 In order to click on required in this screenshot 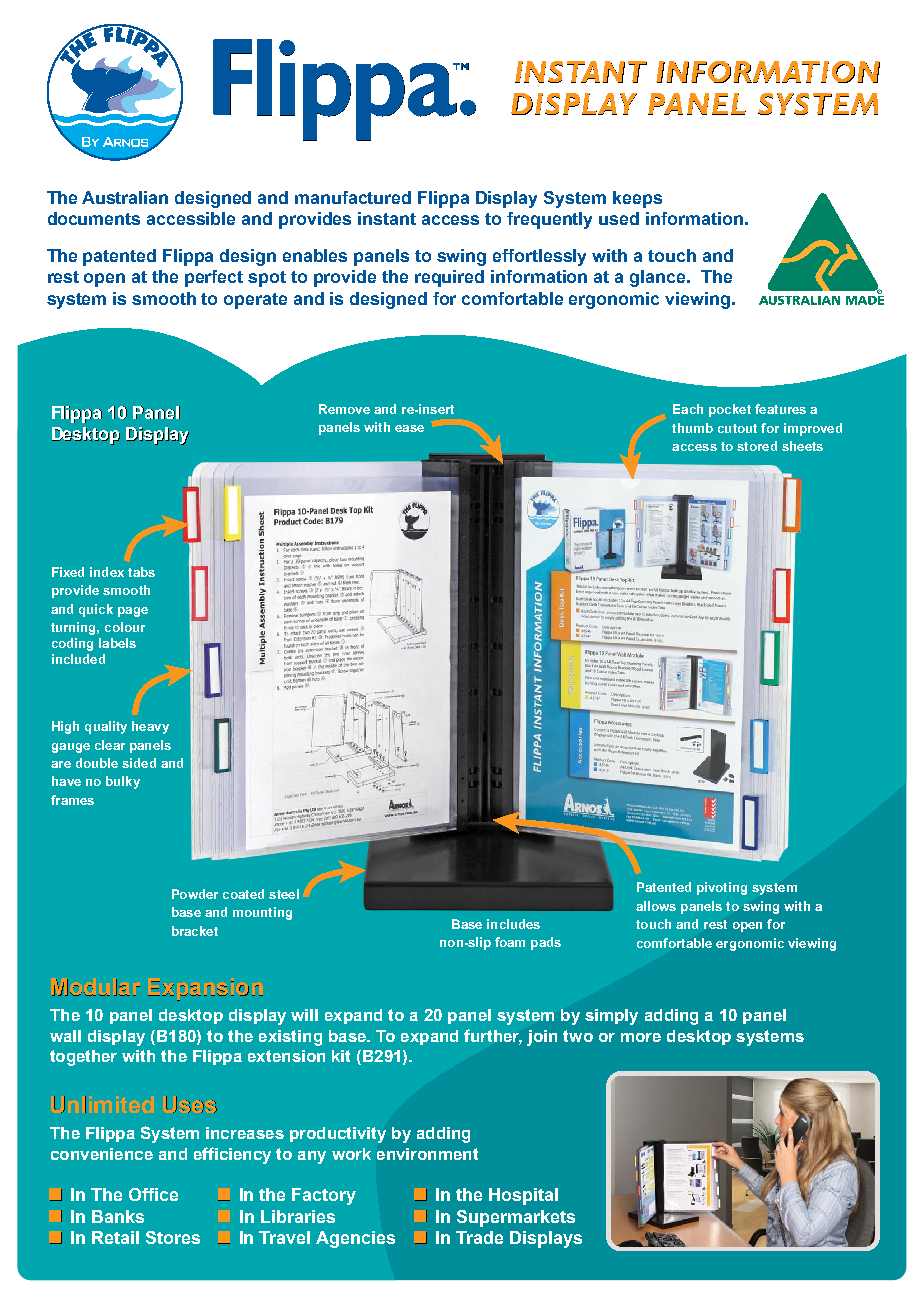, I will do `click(449, 278)`.
